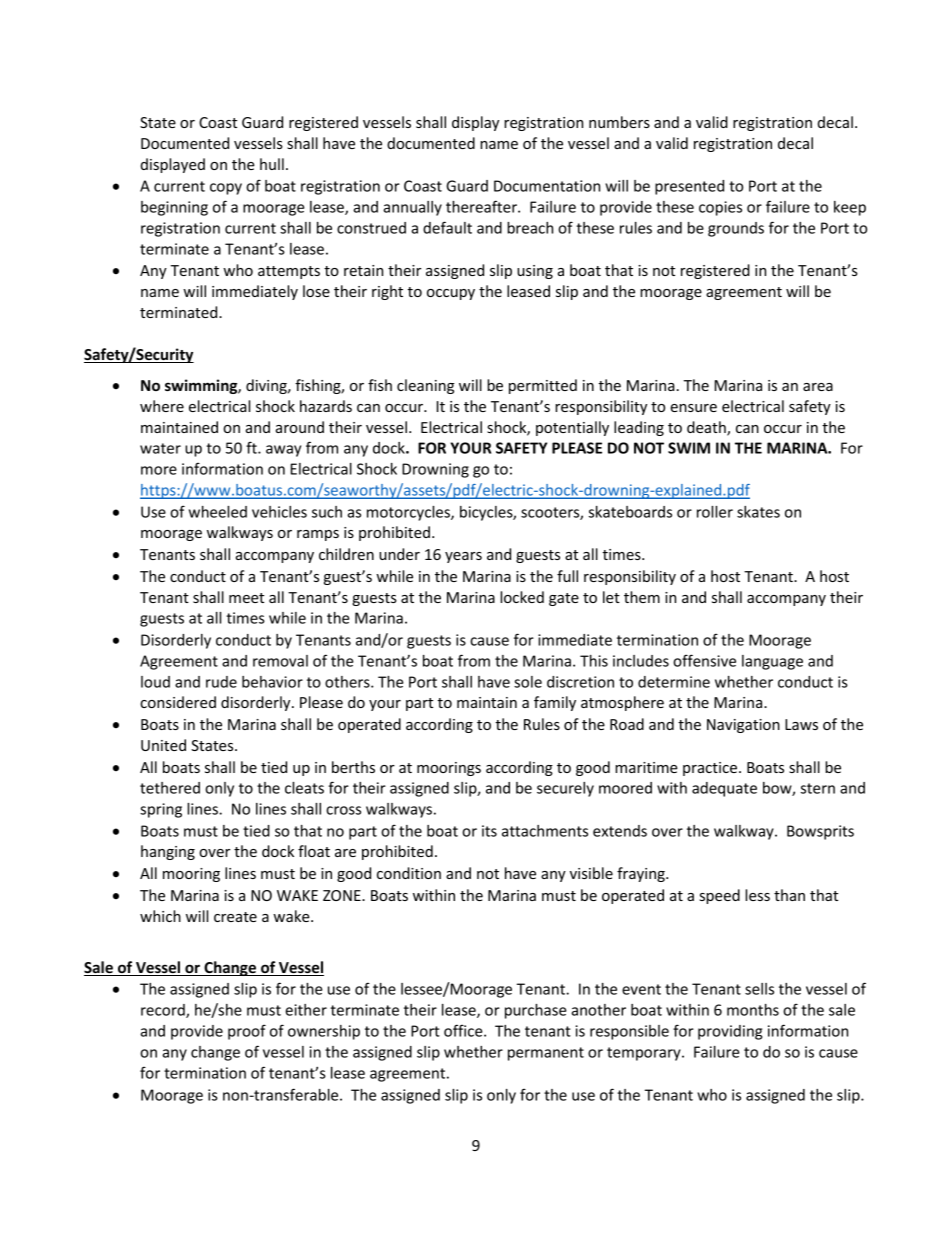  What do you see at coordinates (247, 1032) in the screenshot?
I see `proof` at bounding box center [247, 1032].
